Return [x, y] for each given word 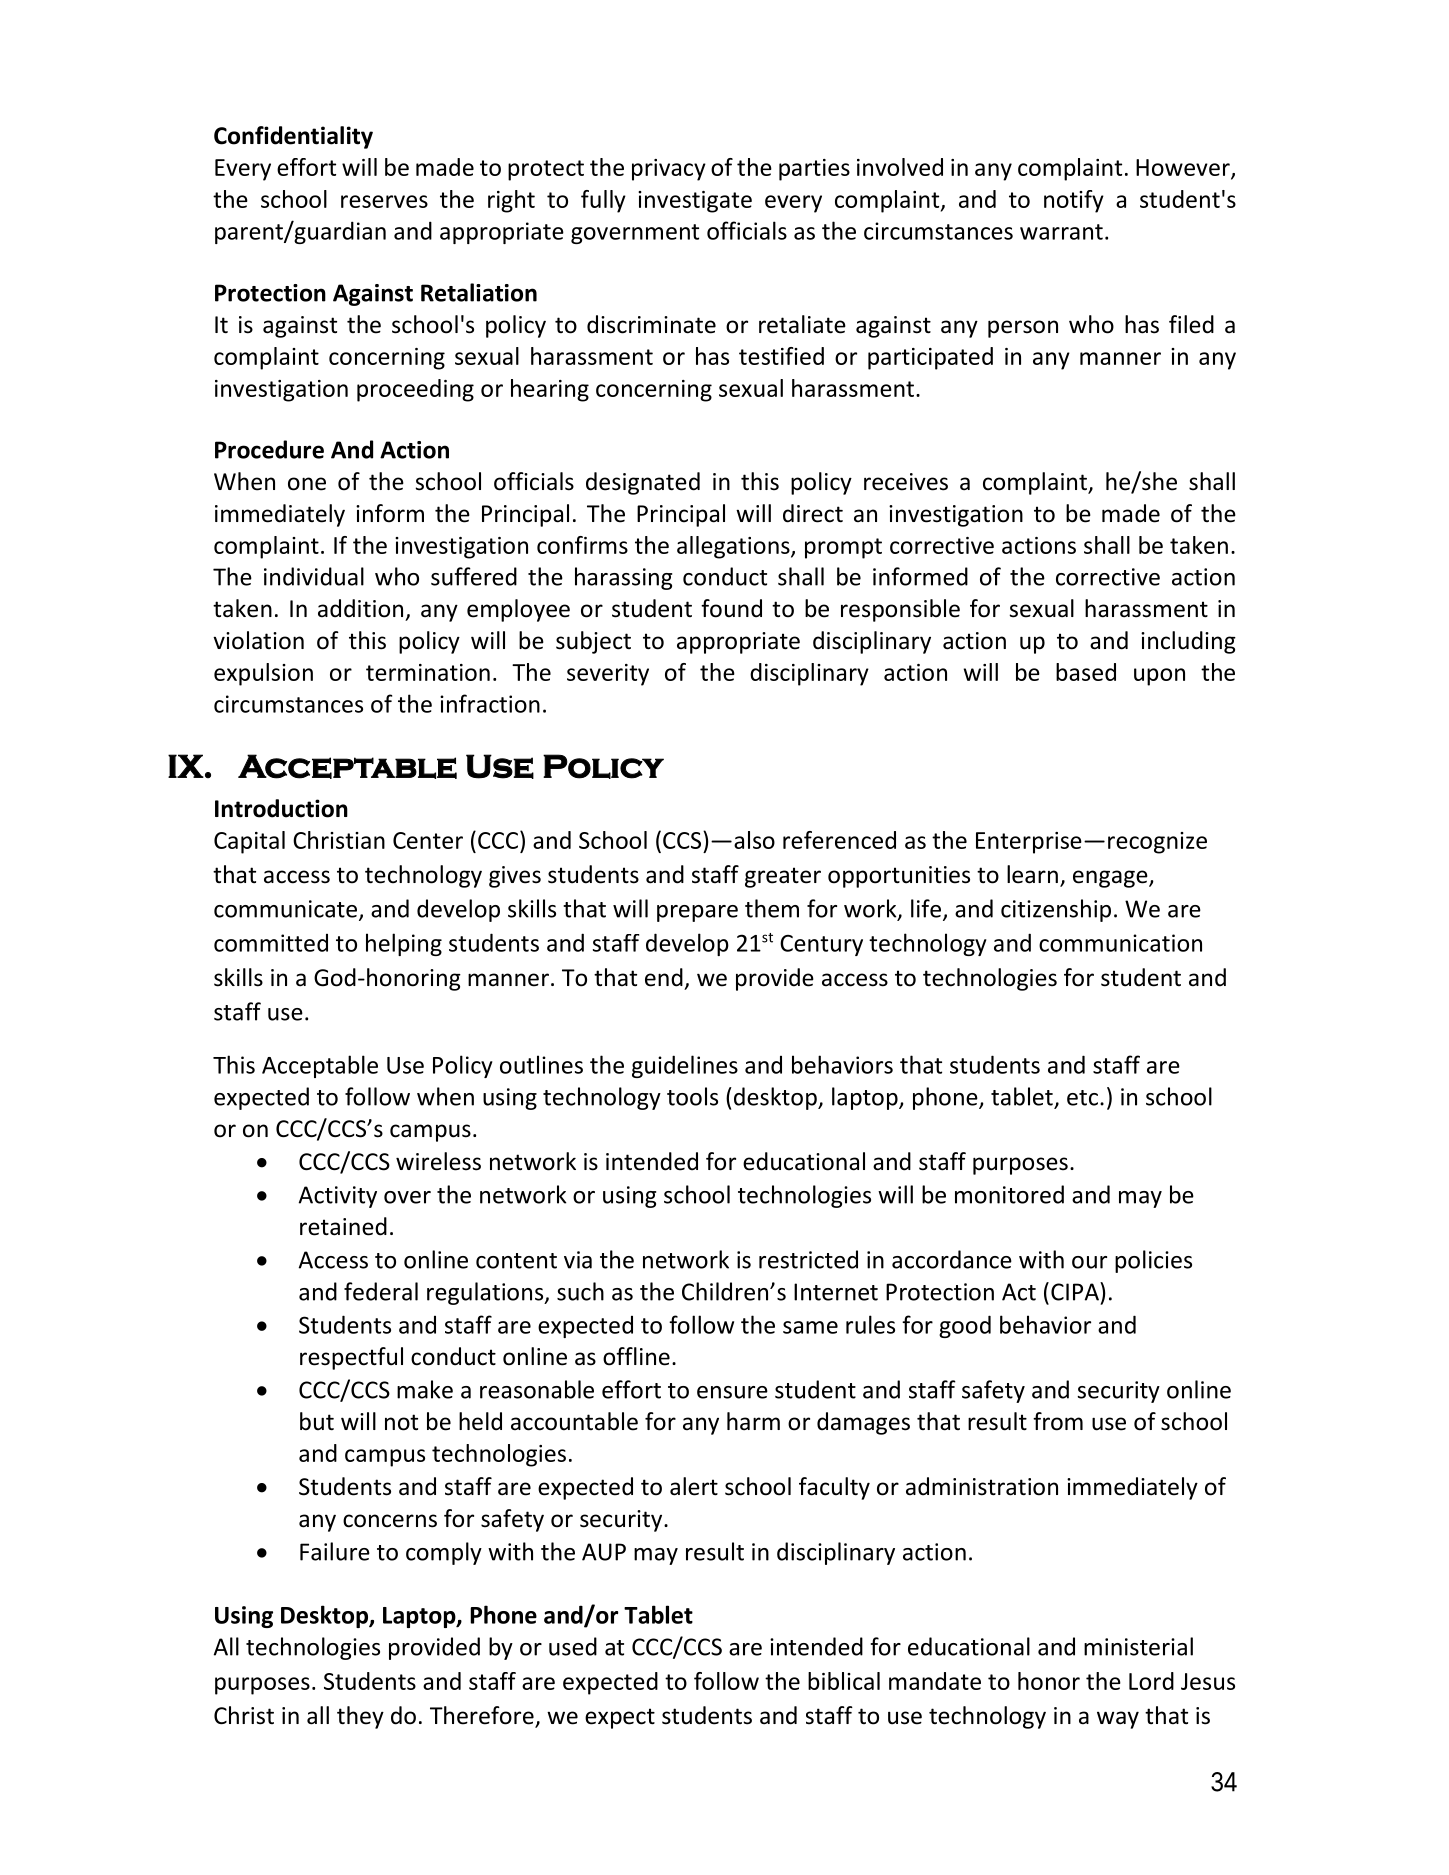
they [360, 1717]
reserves [384, 201]
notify [1074, 201]
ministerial [1138, 1646]
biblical [844, 1681]
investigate [695, 202]
